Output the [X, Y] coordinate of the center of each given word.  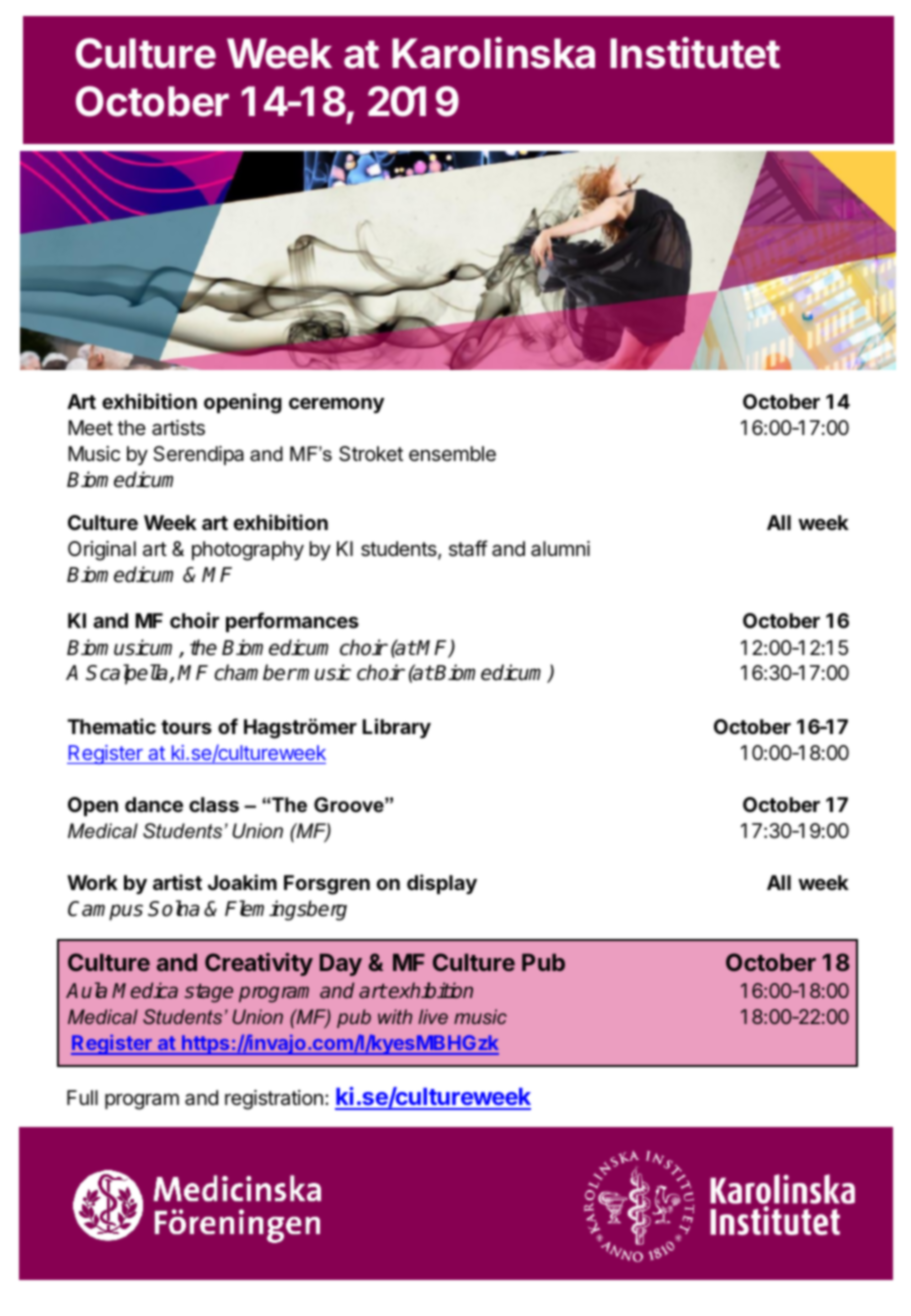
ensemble [452, 454]
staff [468, 548]
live [433, 1016]
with [395, 1016]
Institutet [695, 53]
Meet [90, 428]
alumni [560, 549]
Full [82, 1097]
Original [102, 551]
